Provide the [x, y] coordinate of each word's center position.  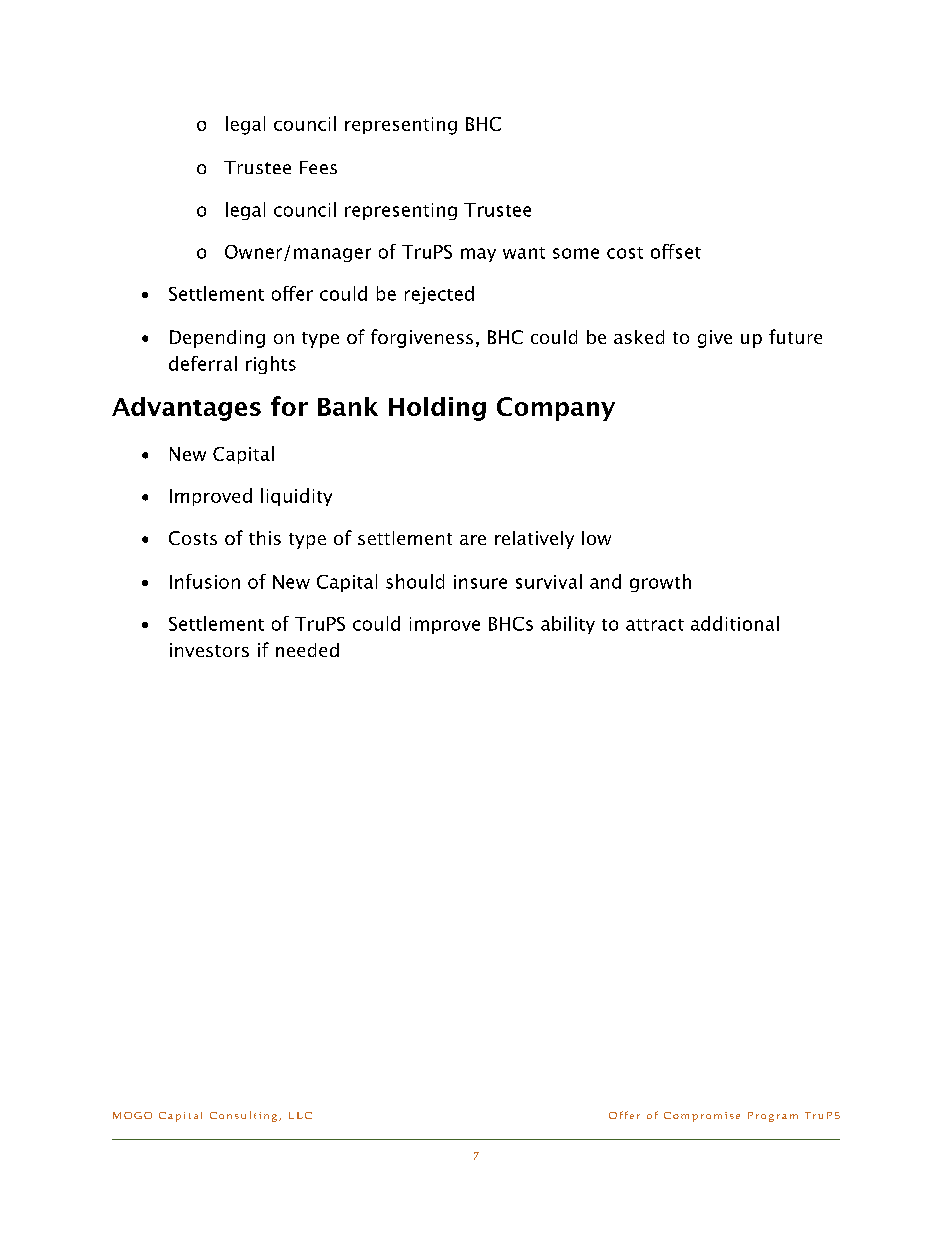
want [524, 253]
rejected [439, 295]
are [473, 540]
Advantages [186, 409]
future [795, 336]
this [265, 538]
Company [556, 409]
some [576, 253]
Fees [318, 167]
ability [568, 625]
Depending [217, 339]
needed [307, 650]
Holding [437, 409]
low [596, 538]
